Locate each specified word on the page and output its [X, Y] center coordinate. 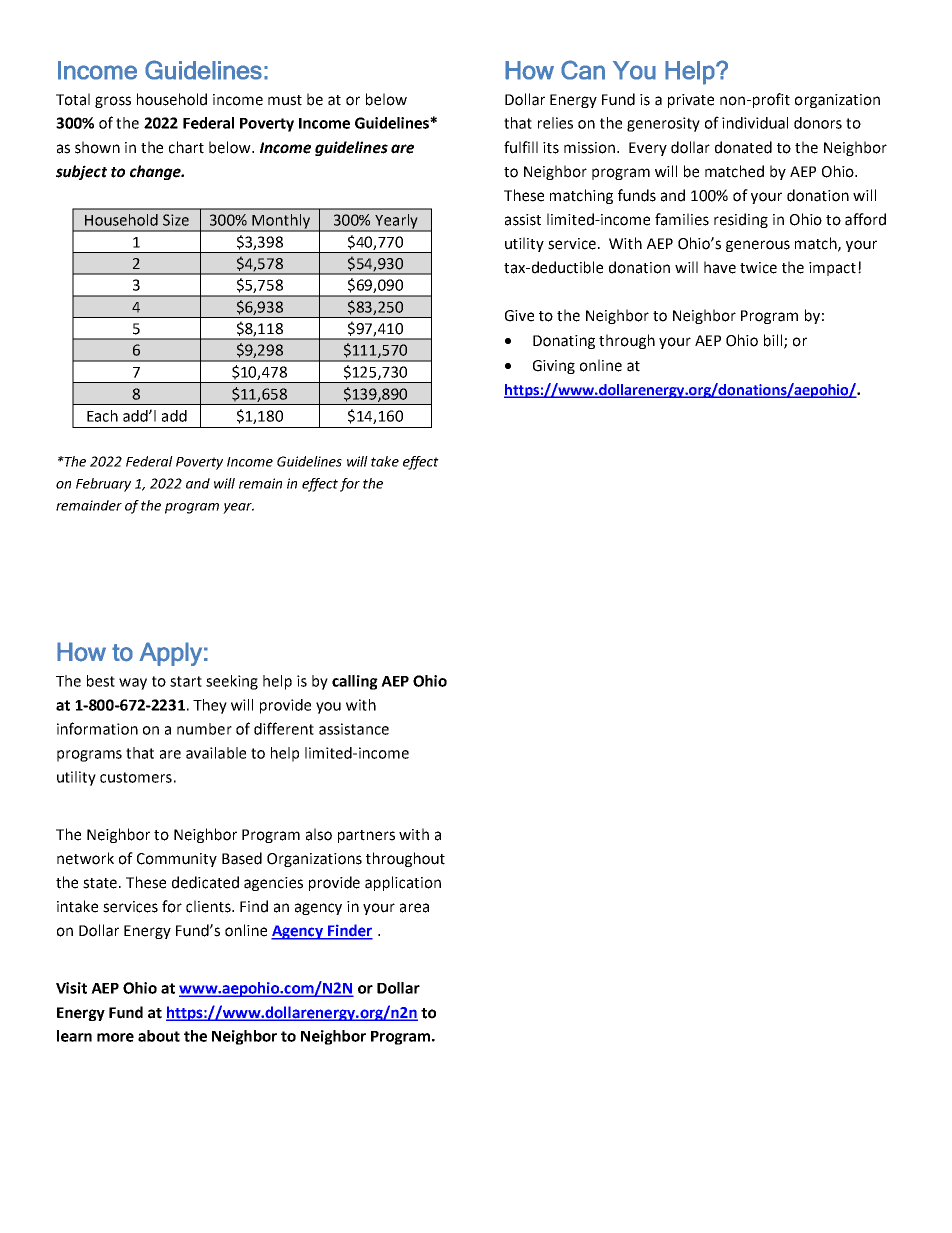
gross [113, 102]
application [403, 883]
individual [755, 123]
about [159, 1036]
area [414, 908]
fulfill [521, 147]
